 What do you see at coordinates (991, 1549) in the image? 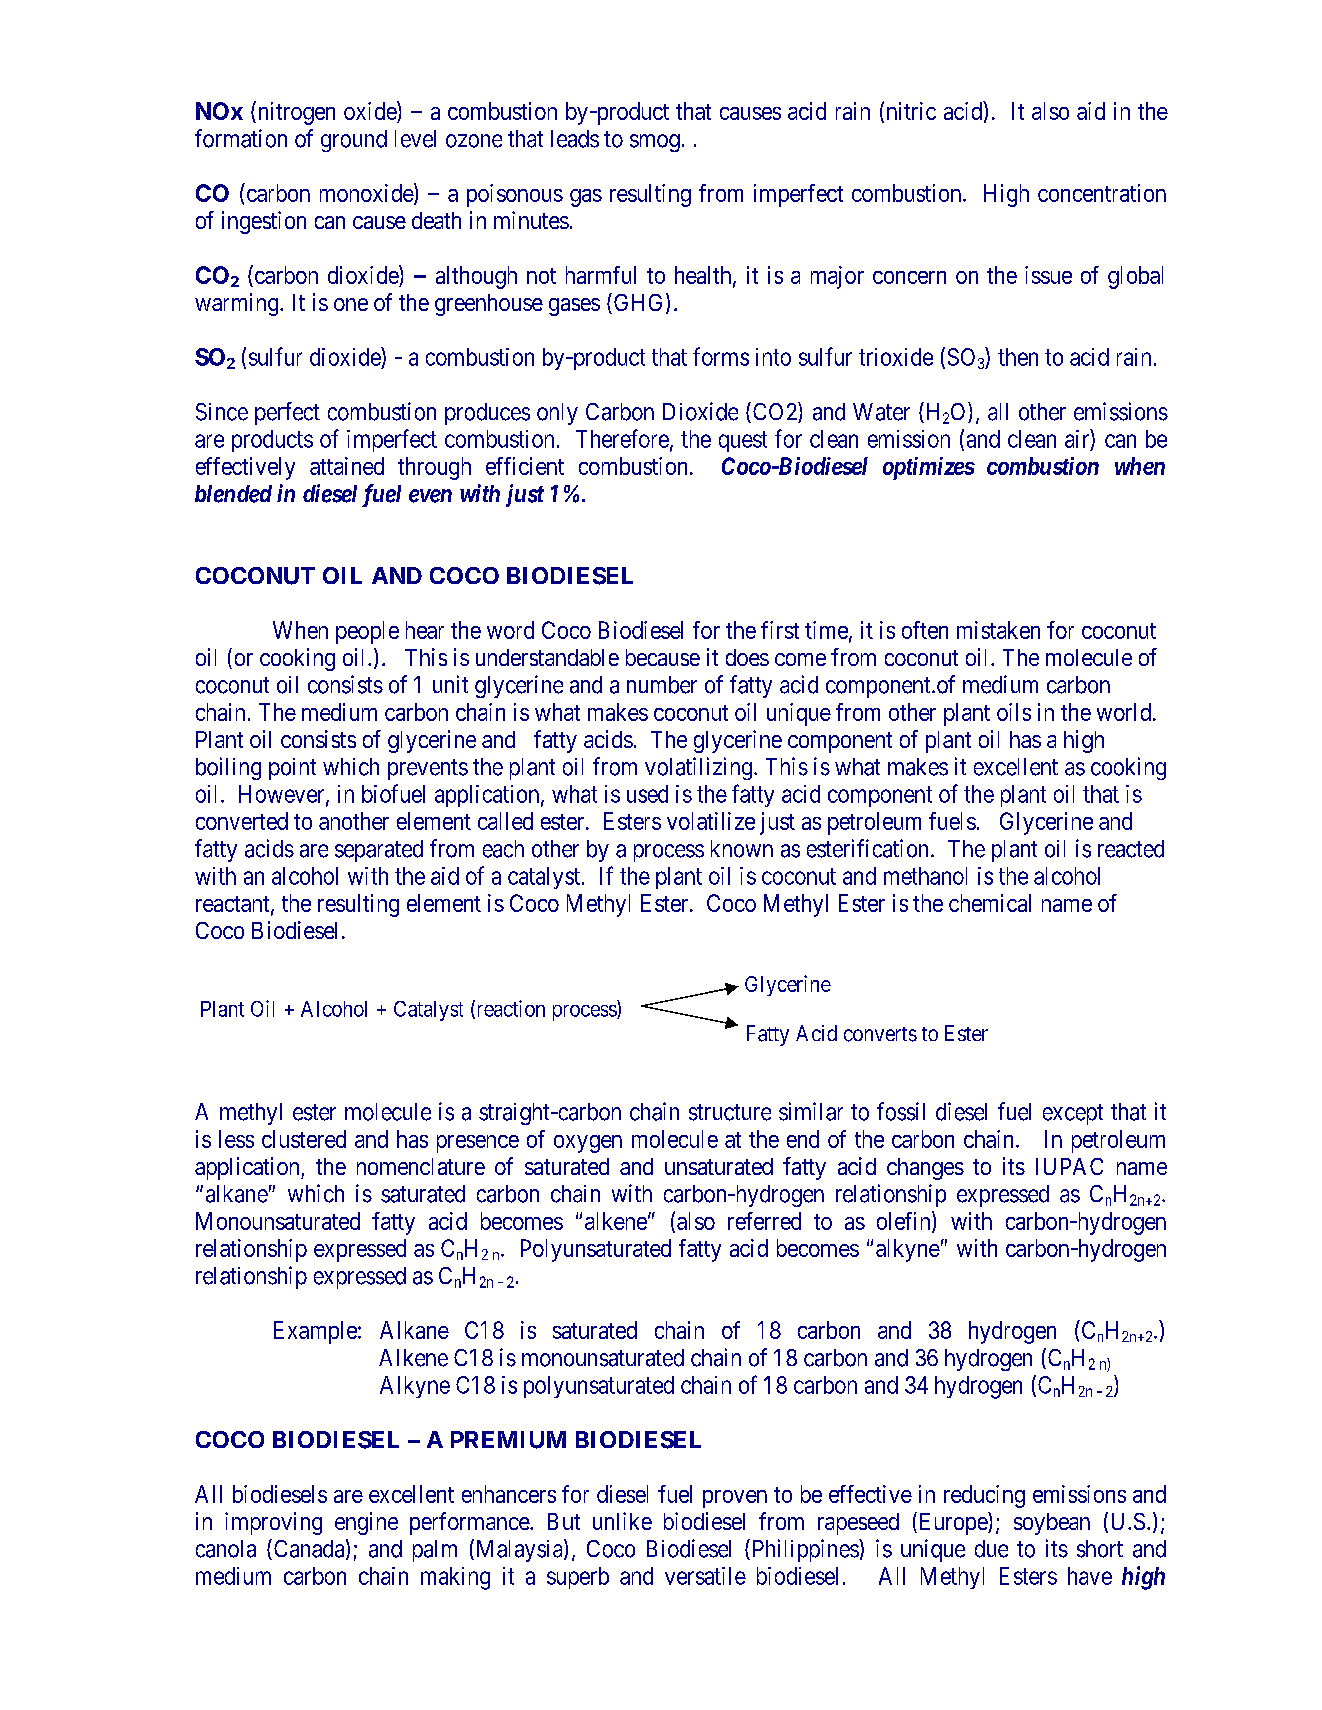
I see `due` at bounding box center [991, 1549].
